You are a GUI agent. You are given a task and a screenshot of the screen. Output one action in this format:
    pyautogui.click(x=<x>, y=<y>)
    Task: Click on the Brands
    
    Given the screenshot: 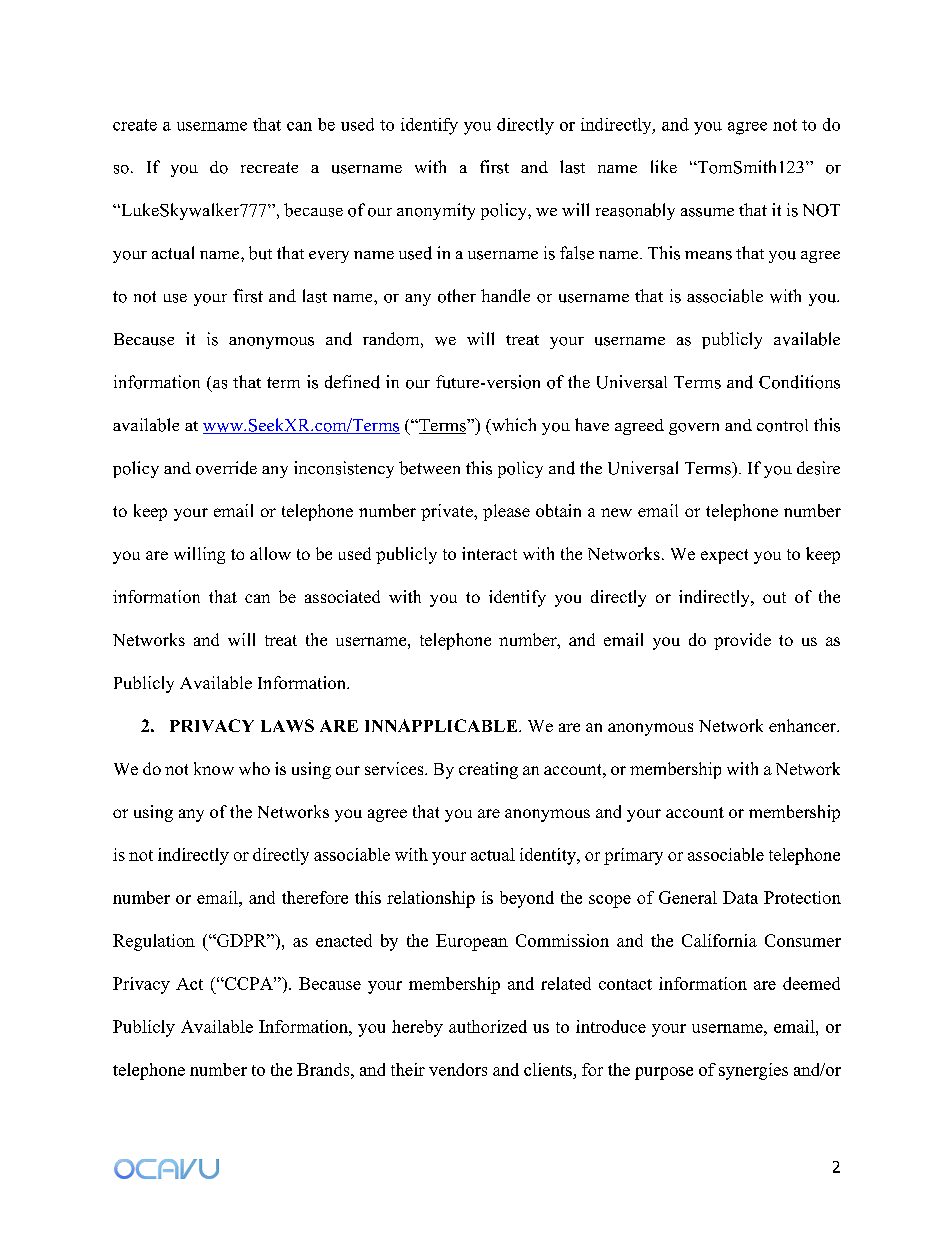 What is the action you would take?
    pyautogui.click(x=324, y=1069)
